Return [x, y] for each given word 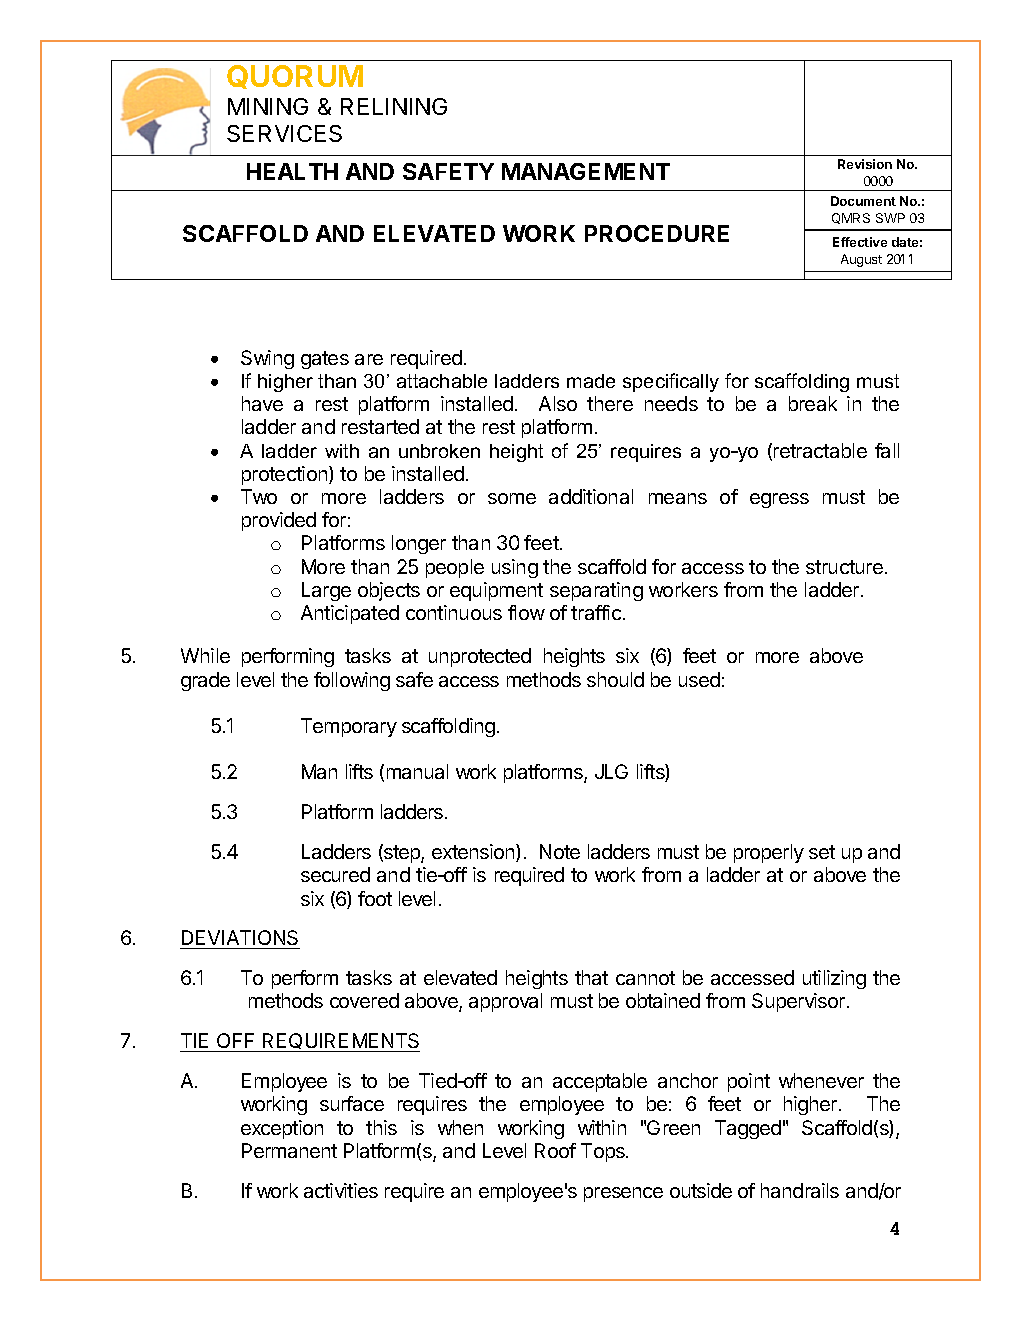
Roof [555, 1150]
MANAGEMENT [586, 171]
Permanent [289, 1150]
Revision [865, 164]
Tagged [748, 1129]
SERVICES [284, 133]
